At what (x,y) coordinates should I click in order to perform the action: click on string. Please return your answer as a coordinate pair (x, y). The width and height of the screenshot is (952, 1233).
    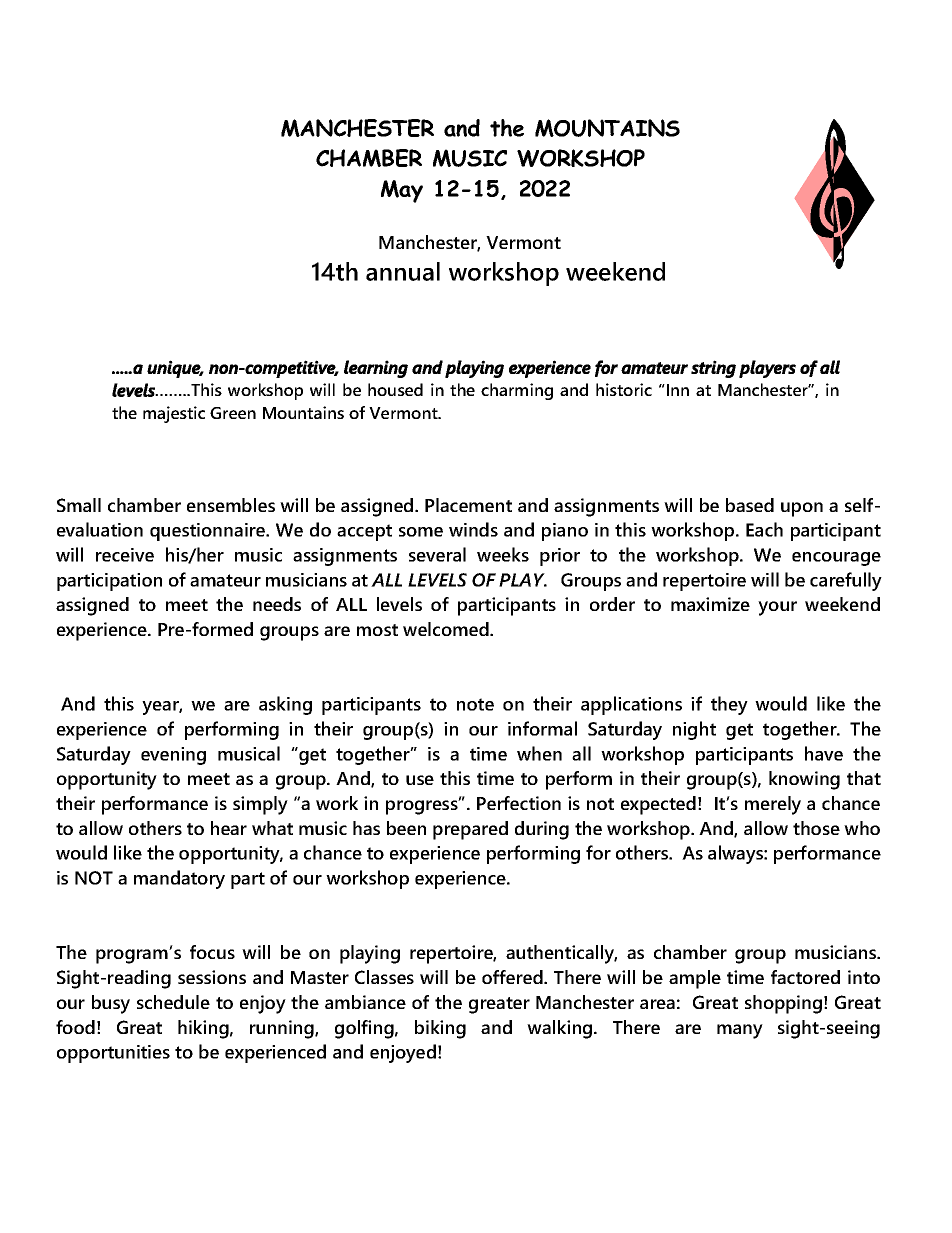
    Looking at the image, I should click on (713, 369).
